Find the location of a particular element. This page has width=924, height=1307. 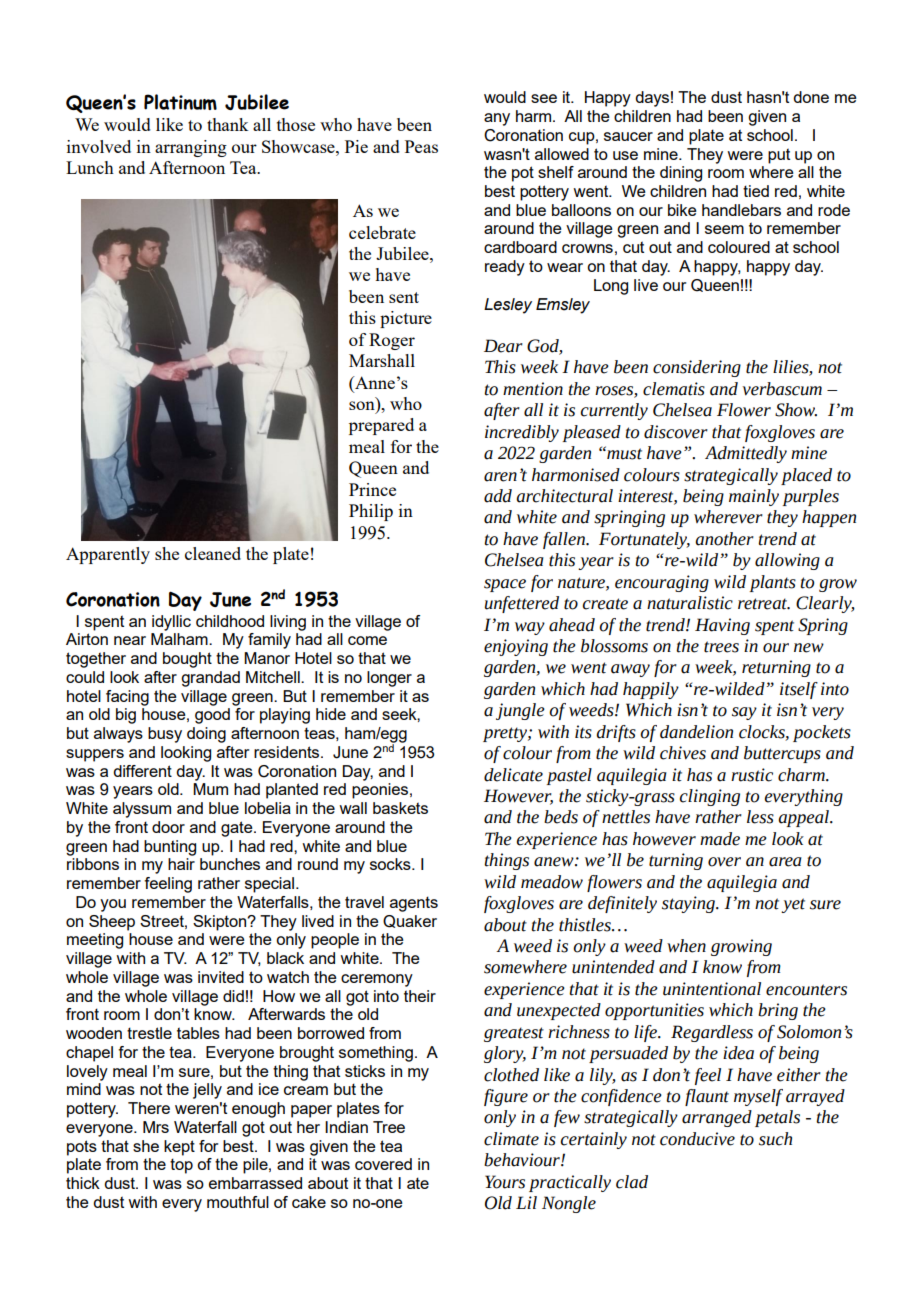

put is located at coordinates (779, 156).
